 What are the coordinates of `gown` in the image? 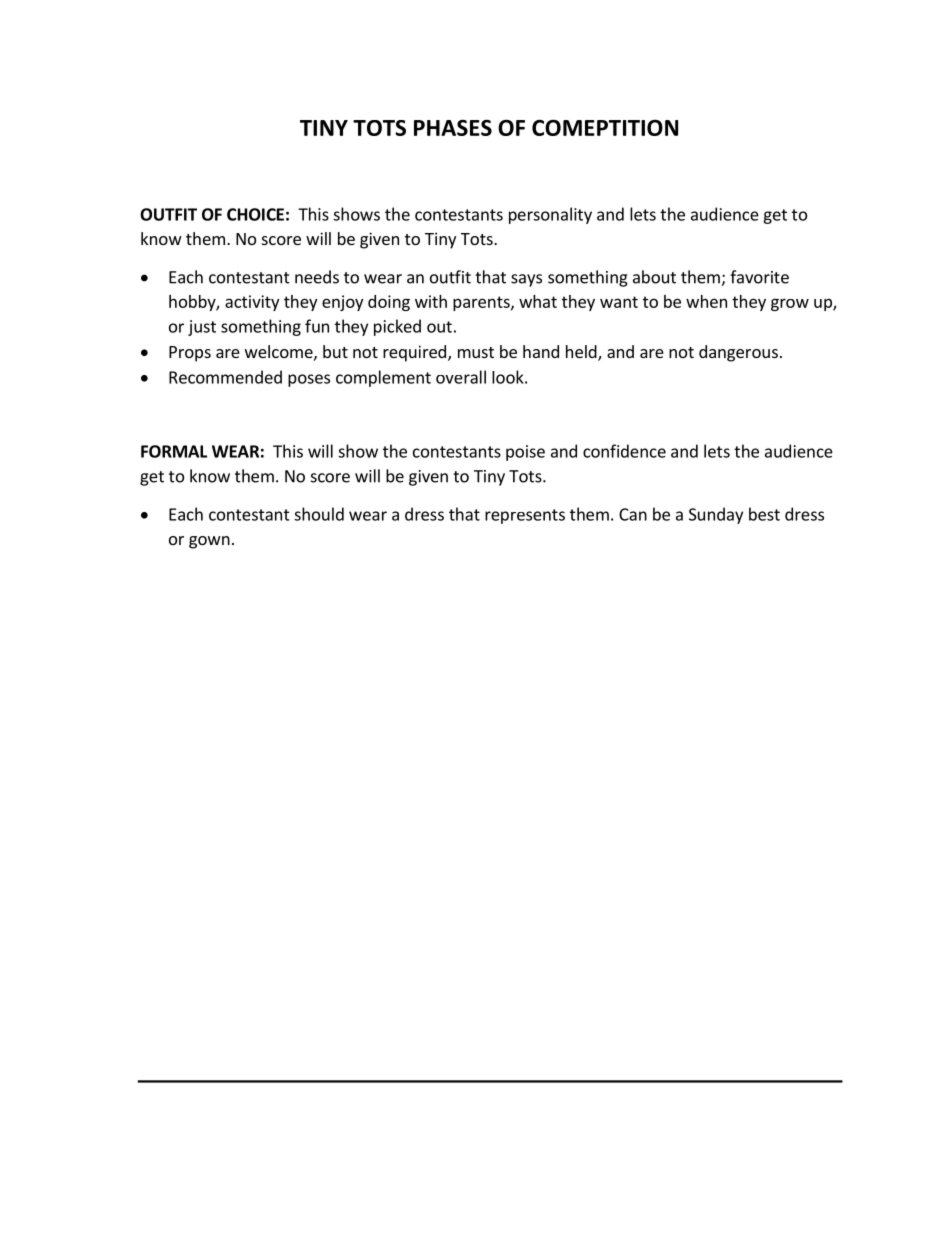 It's located at (209, 542).
